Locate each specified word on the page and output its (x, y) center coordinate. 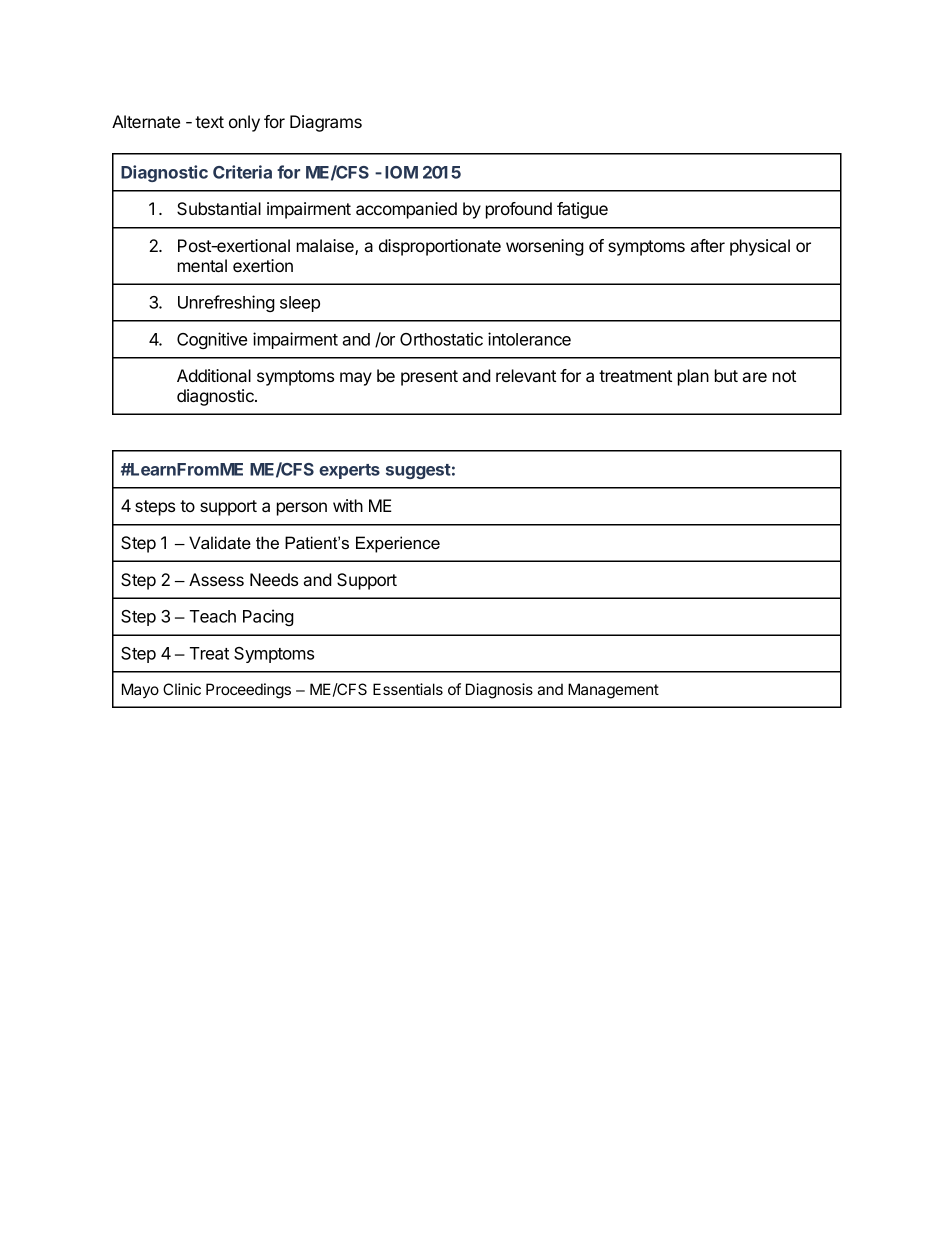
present (429, 378)
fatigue (582, 210)
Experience (398, 544)
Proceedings (248, 691)
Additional (214, 375)
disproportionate (440, 247)
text (209, 122)
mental (202, 265)
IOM (401, 172)
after (708, 245)
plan (693, 377)
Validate (220, 542)
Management (613, 691)
